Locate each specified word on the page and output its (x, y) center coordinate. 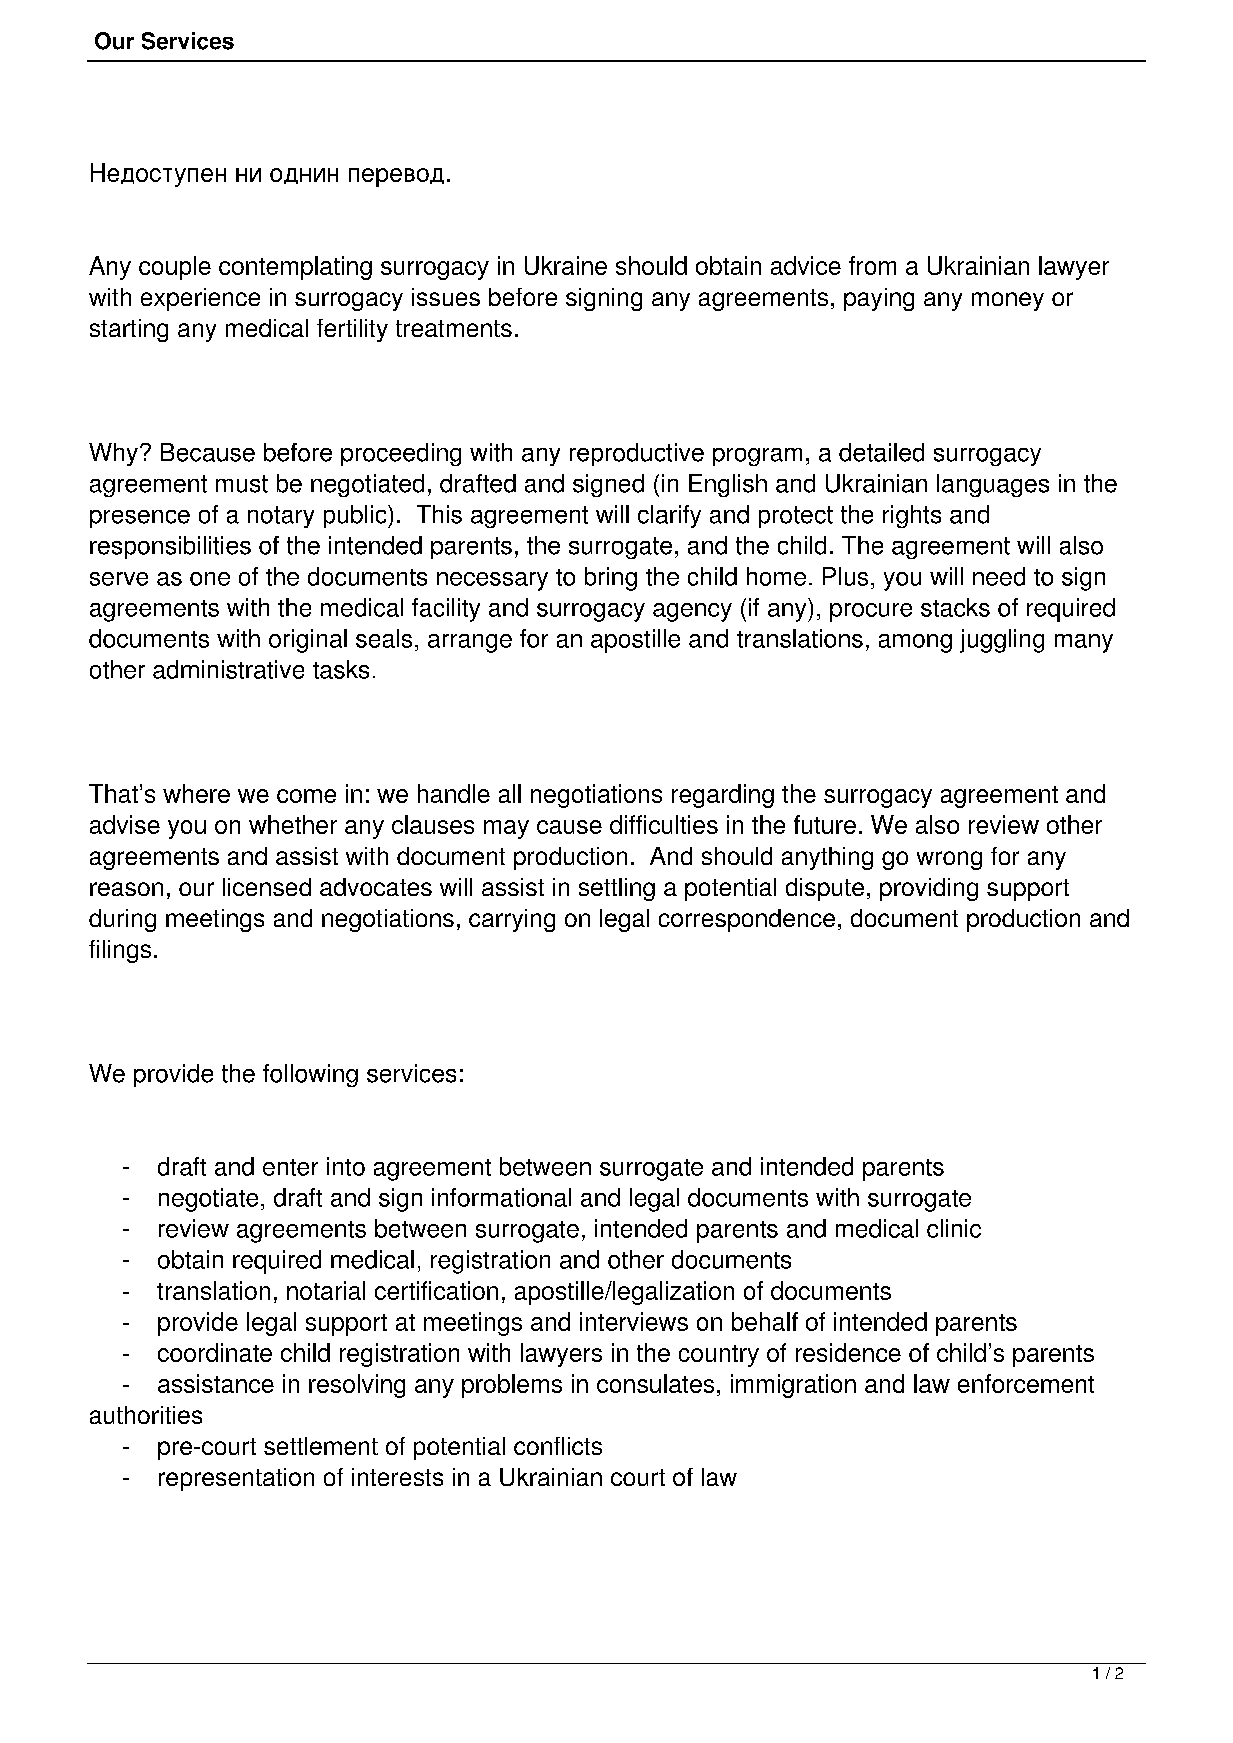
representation (236, 1479)
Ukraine (566, 265)
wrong (949, 860)
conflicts (558, 1446)
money (1008, 301)
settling (617, 889)
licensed (267, 887)
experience (200, 299)
